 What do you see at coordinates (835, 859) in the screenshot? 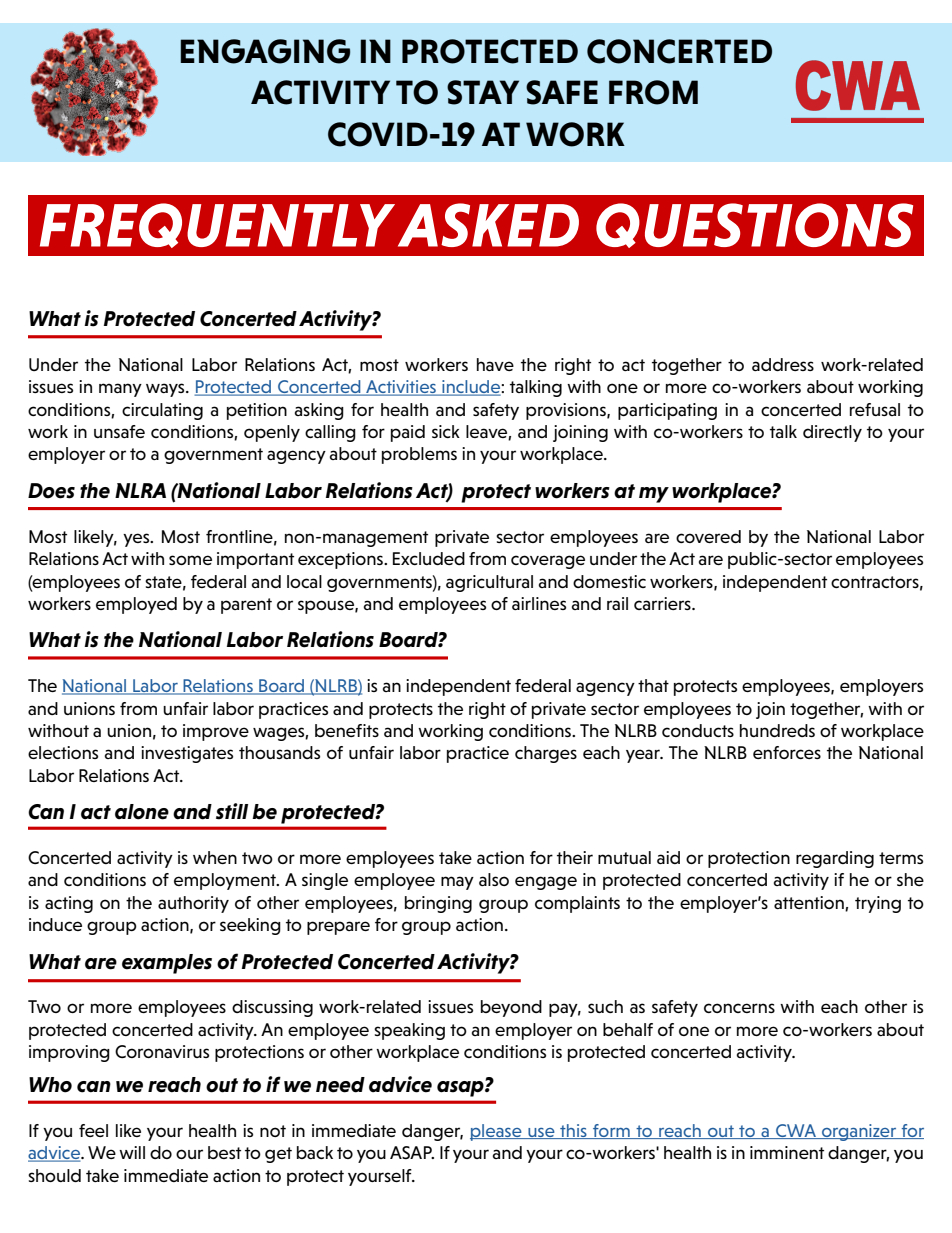
I see `regarding` at bounding box center [835, 859].
